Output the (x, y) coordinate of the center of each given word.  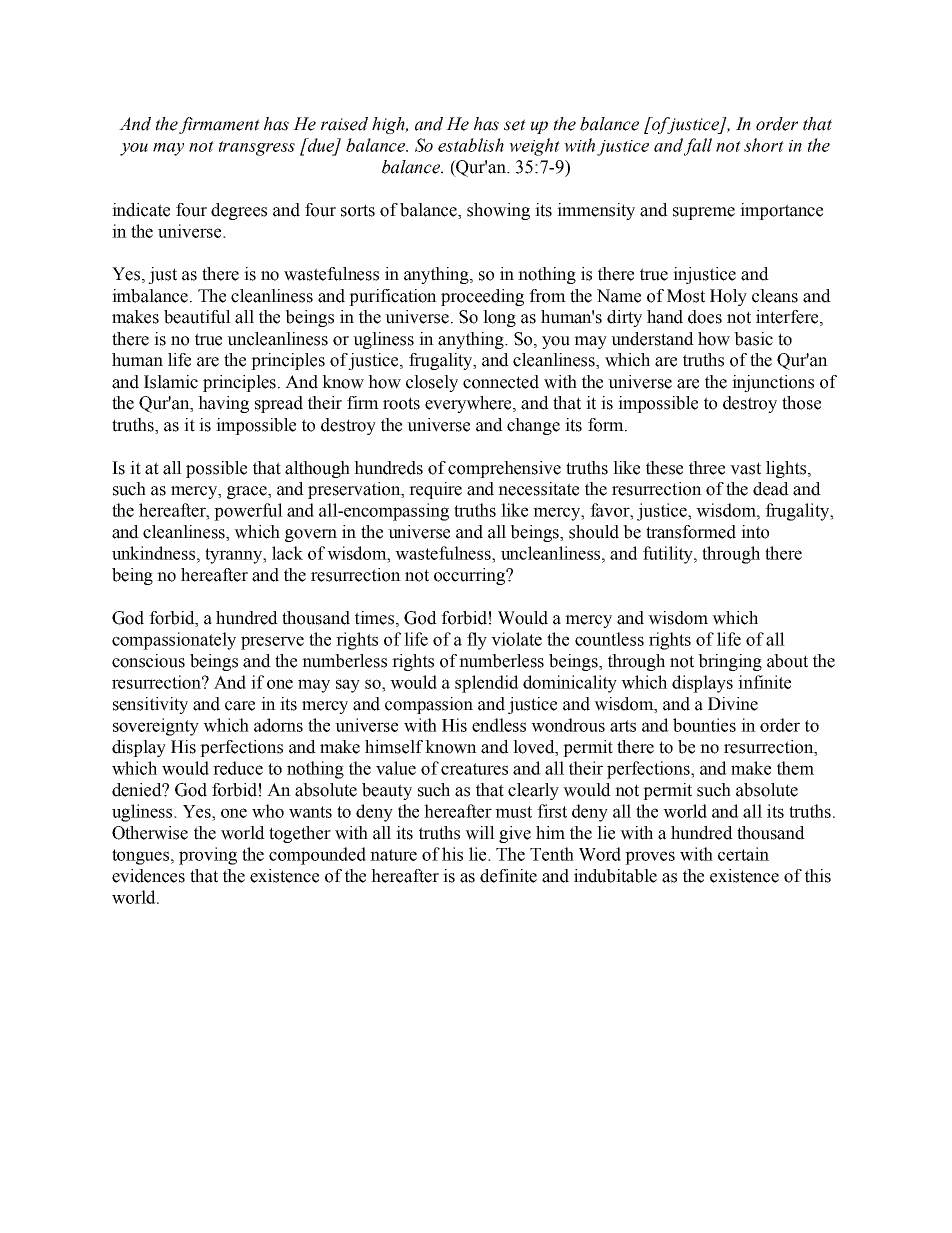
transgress (257, 148)
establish (471, 145)
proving (208, 856)
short (764, 145)
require (435, 490)
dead (771, 489)
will (480, 833)
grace (248, 492)
